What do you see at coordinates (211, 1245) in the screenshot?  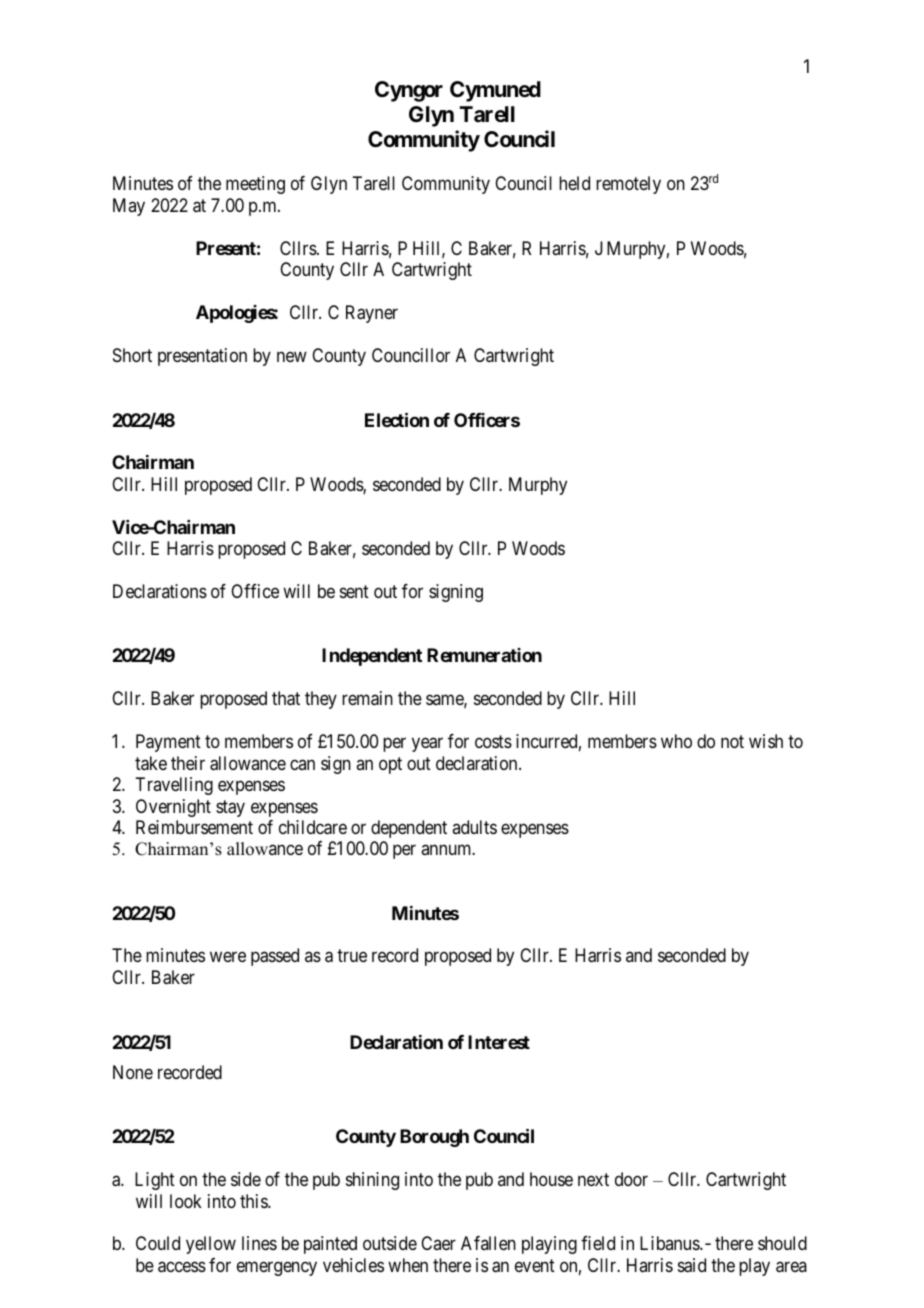 I see `yellow` at bounding box center [211, 1245].
